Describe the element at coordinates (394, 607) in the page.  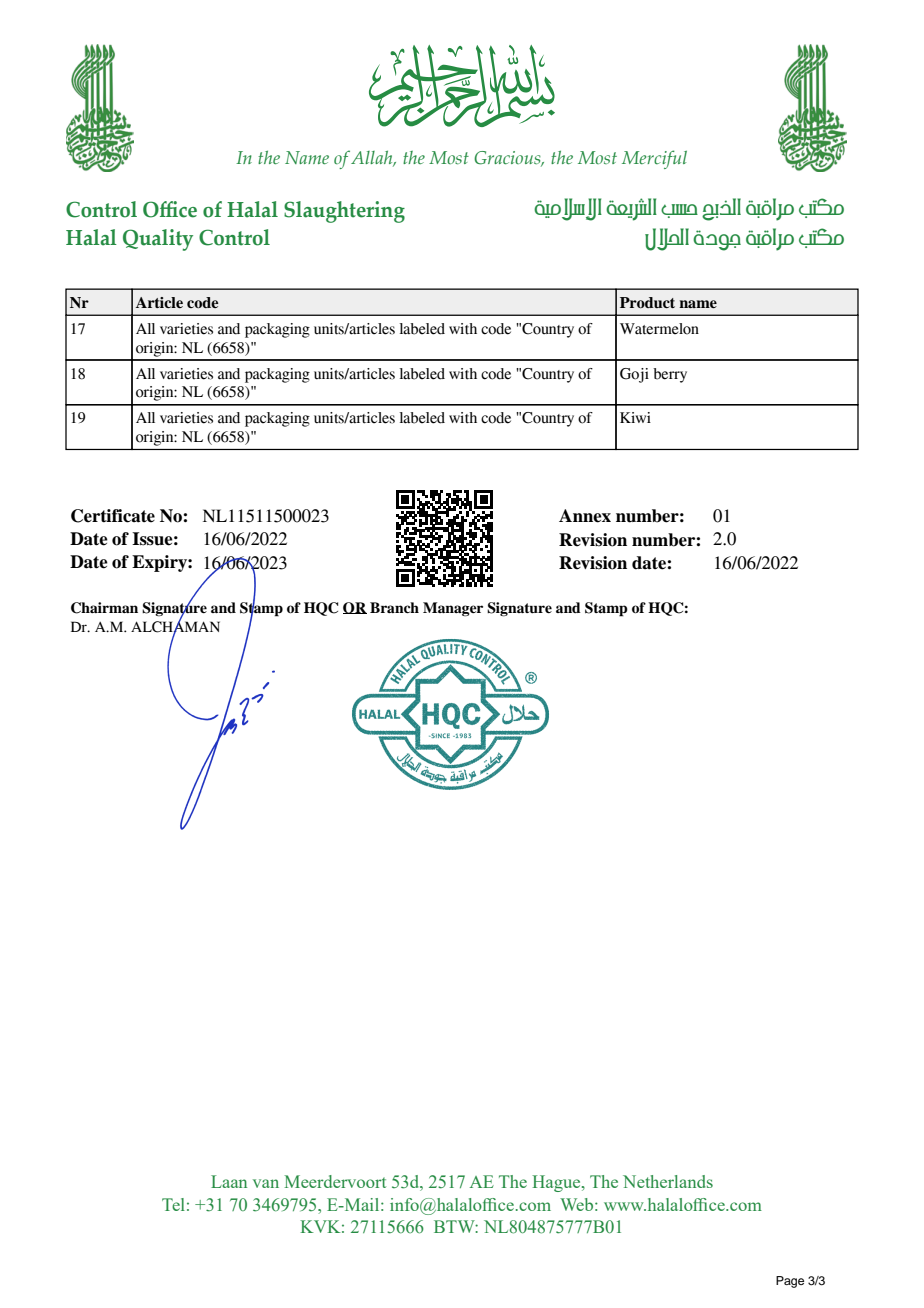
I see `Branch` at that location.
